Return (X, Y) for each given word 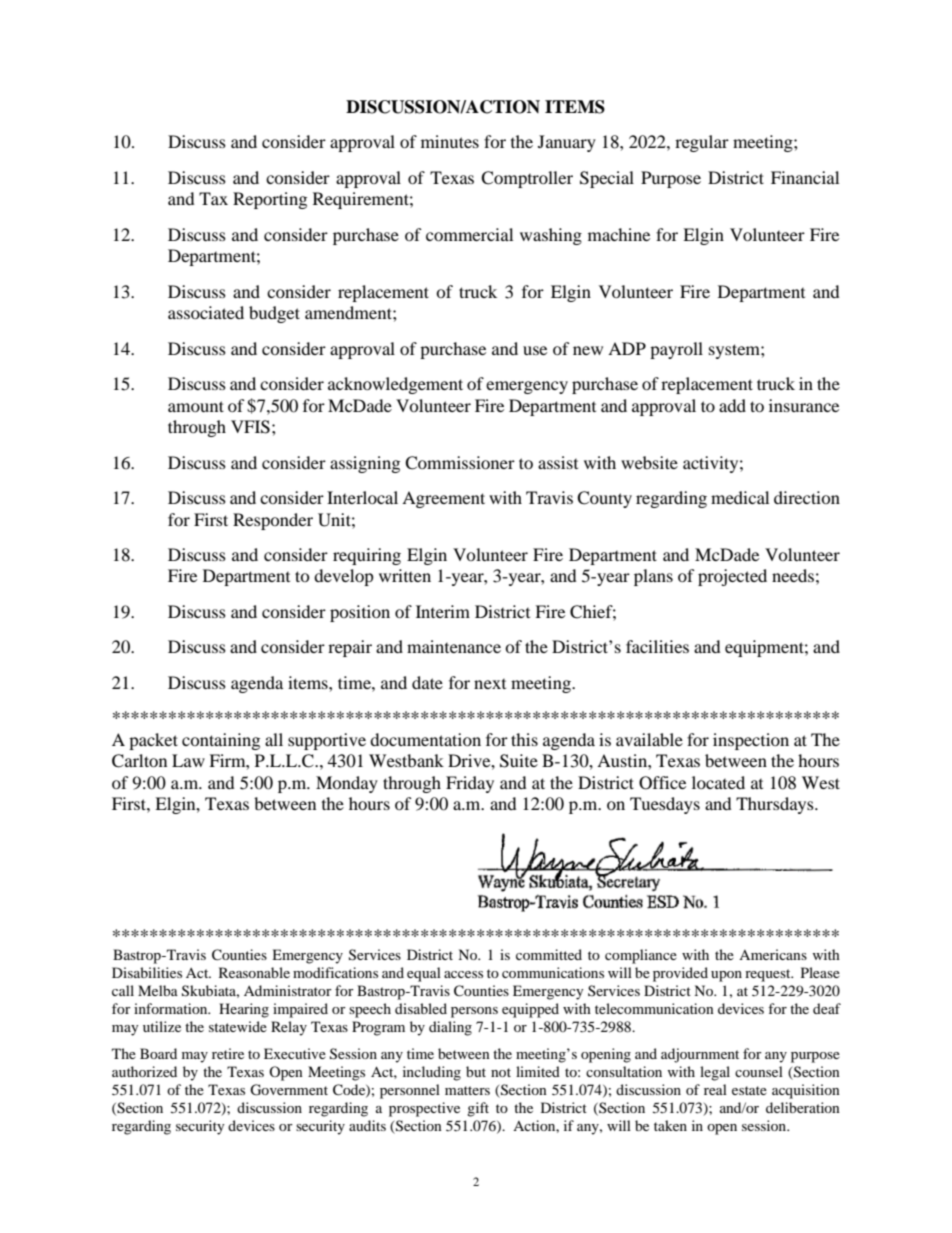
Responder (273, 521)
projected (732, 577)
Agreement (443, 499)
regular (702, 143)
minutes (450, 141)
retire (228, 1053)
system (735, 351)
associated (206, 312)
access (463, 974)
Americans (773, 954)
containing (221, 741)
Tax (213, 198)
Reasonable (254, 972)
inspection (751, 741)
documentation (425, 739)
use (535, 350)
